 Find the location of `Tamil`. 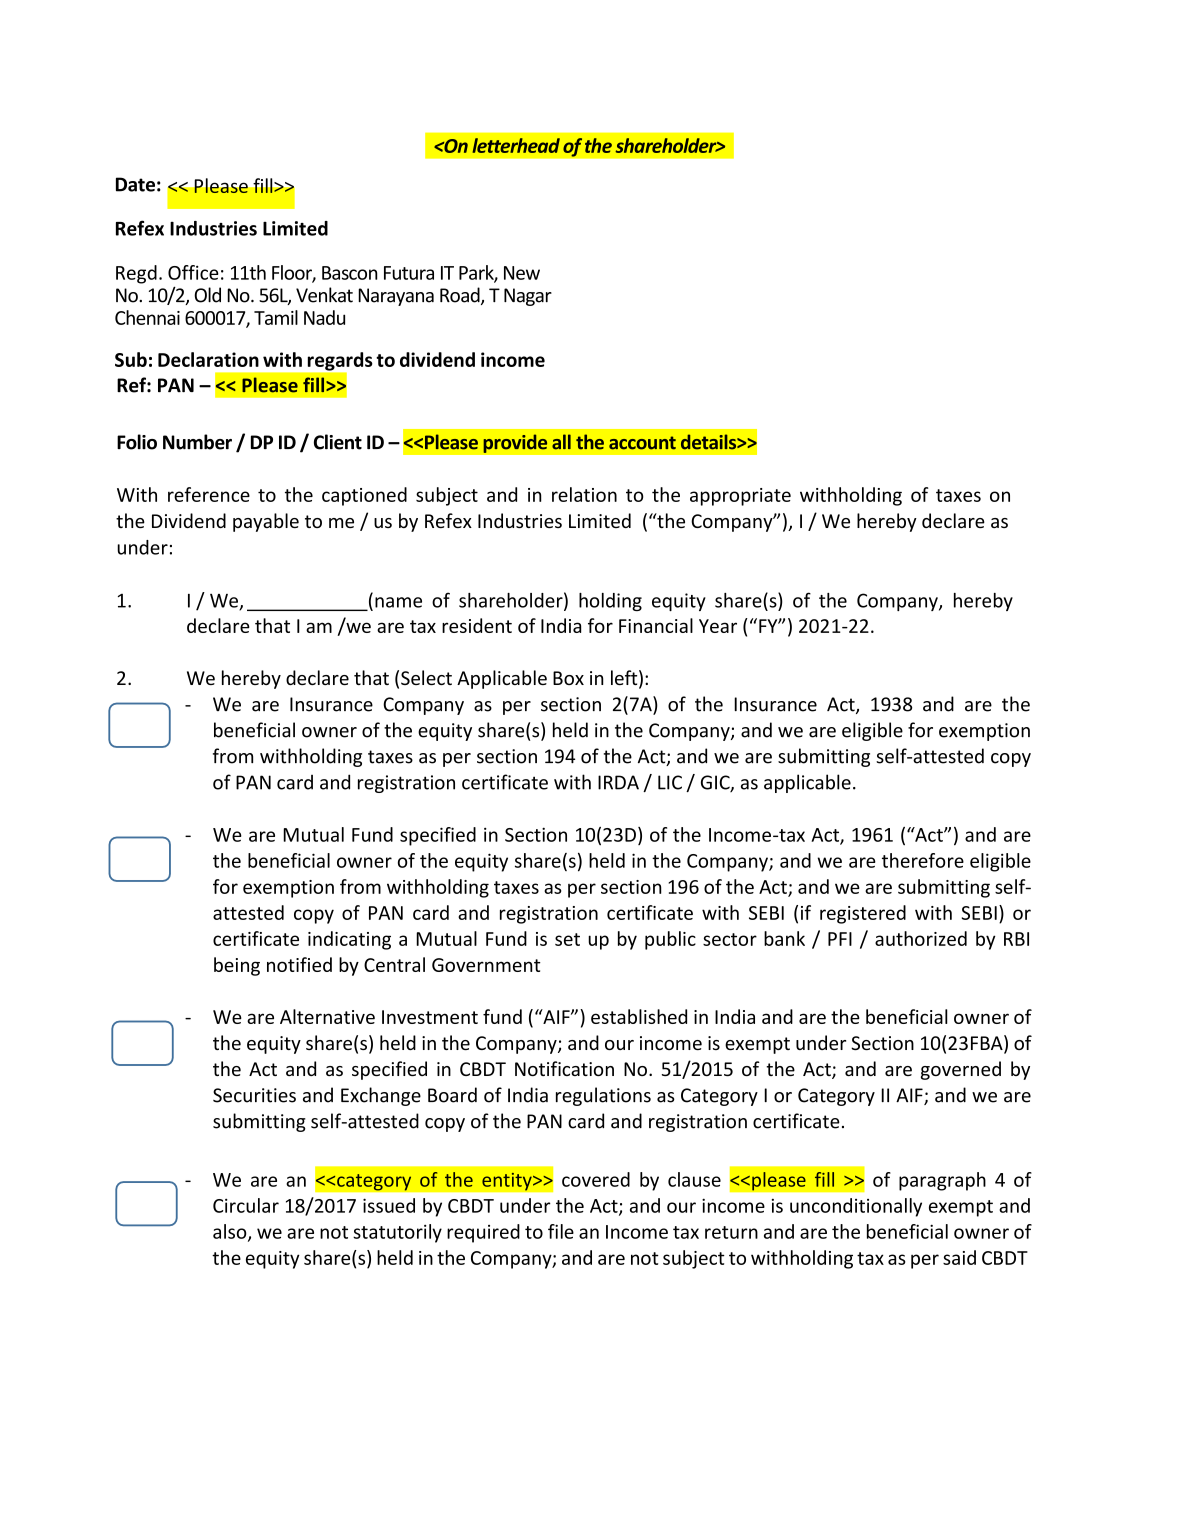

Tamil is located at coordinates (276, 317).
